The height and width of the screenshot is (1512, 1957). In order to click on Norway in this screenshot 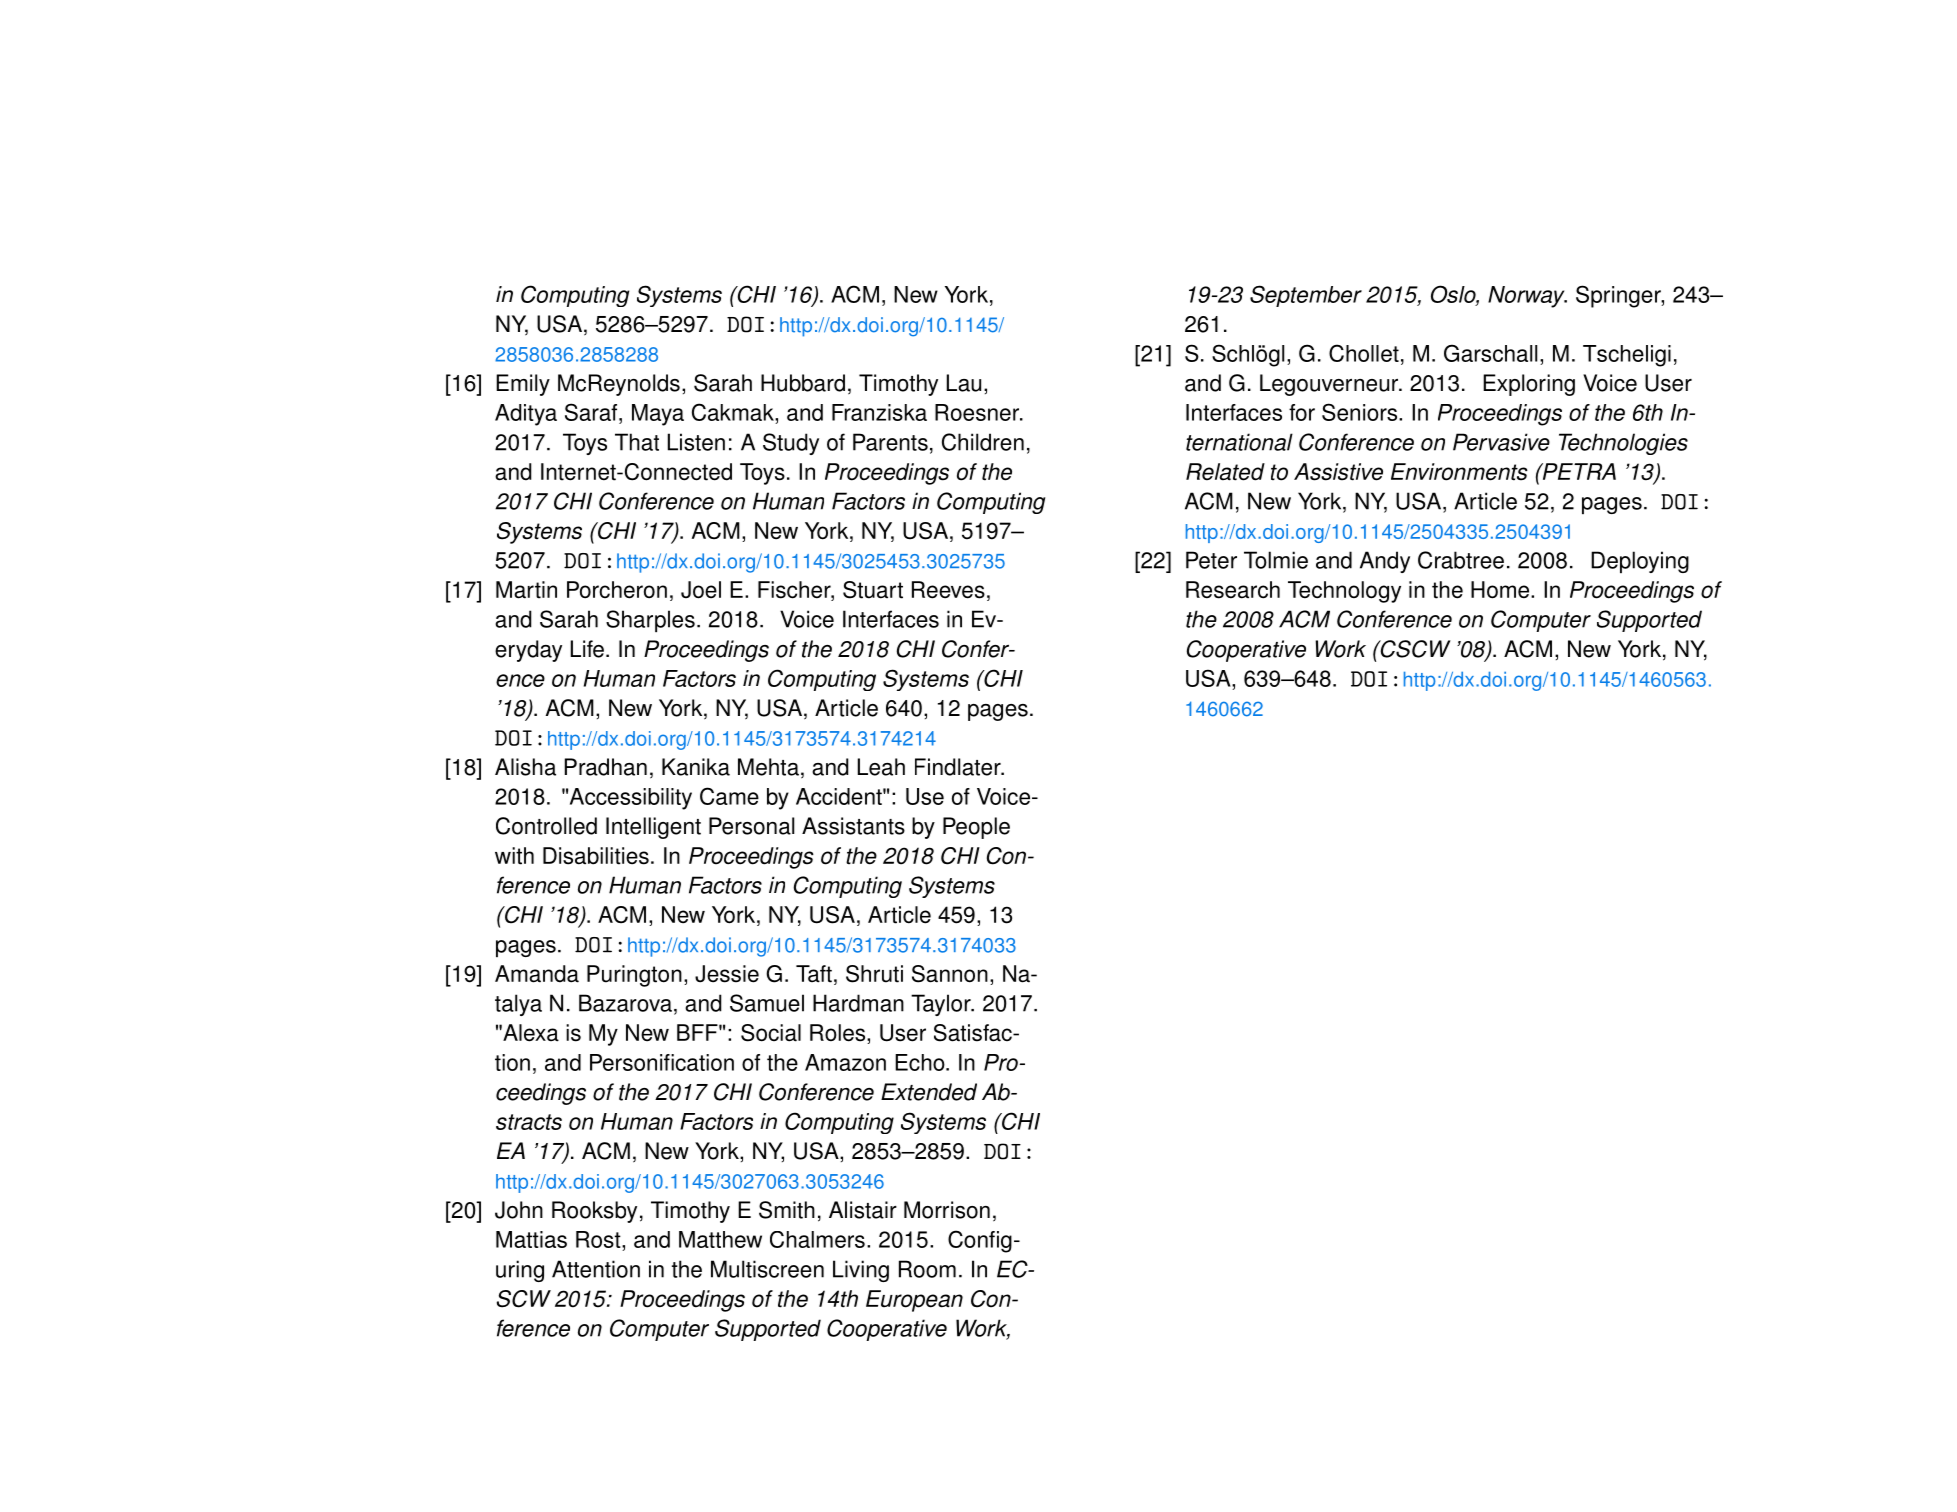, I will do `click(1527, 297)`.
